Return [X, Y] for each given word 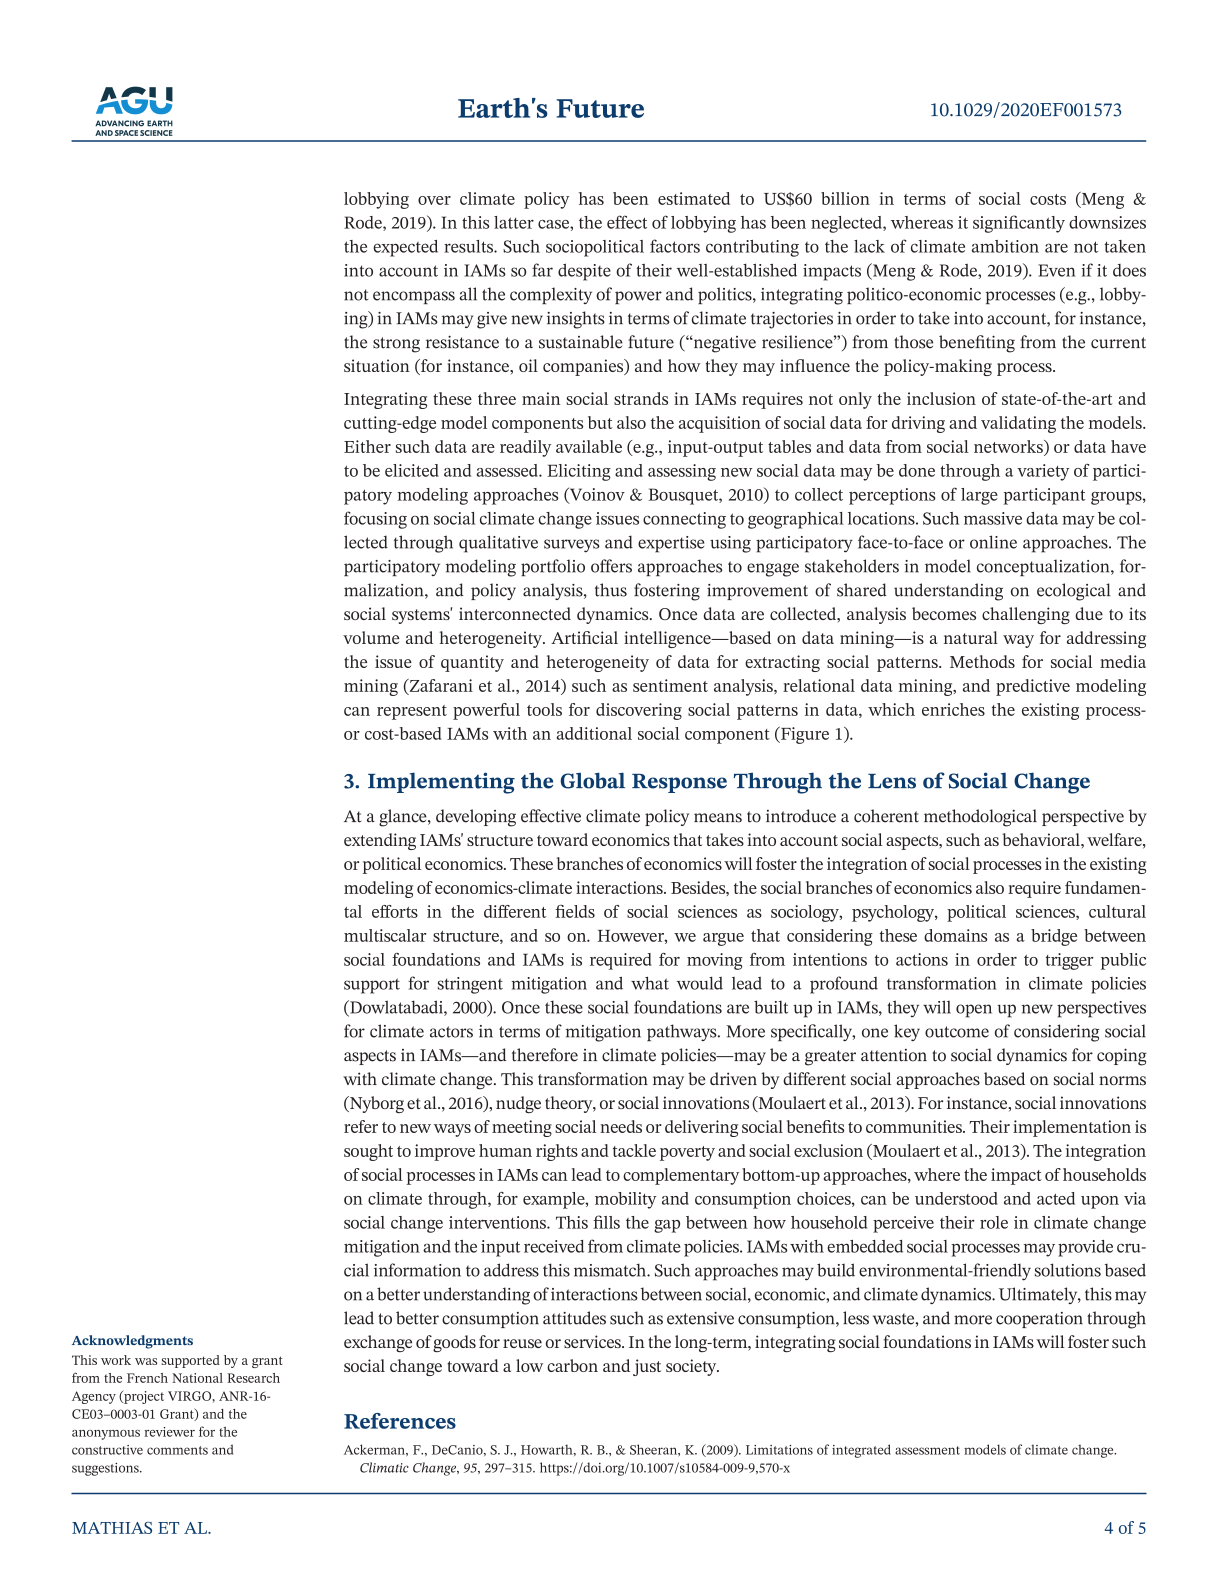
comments [177, 1450]
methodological [980, 818]
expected [405, 248]
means [718, 818]
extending [380, 841]
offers [611, 566]
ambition [1005, 246]
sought [368, 1152]
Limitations [779, 1450]
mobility [626, 1200]
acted [1056, 1198]
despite [584, 272]
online [993, 542]
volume [371, 637]
